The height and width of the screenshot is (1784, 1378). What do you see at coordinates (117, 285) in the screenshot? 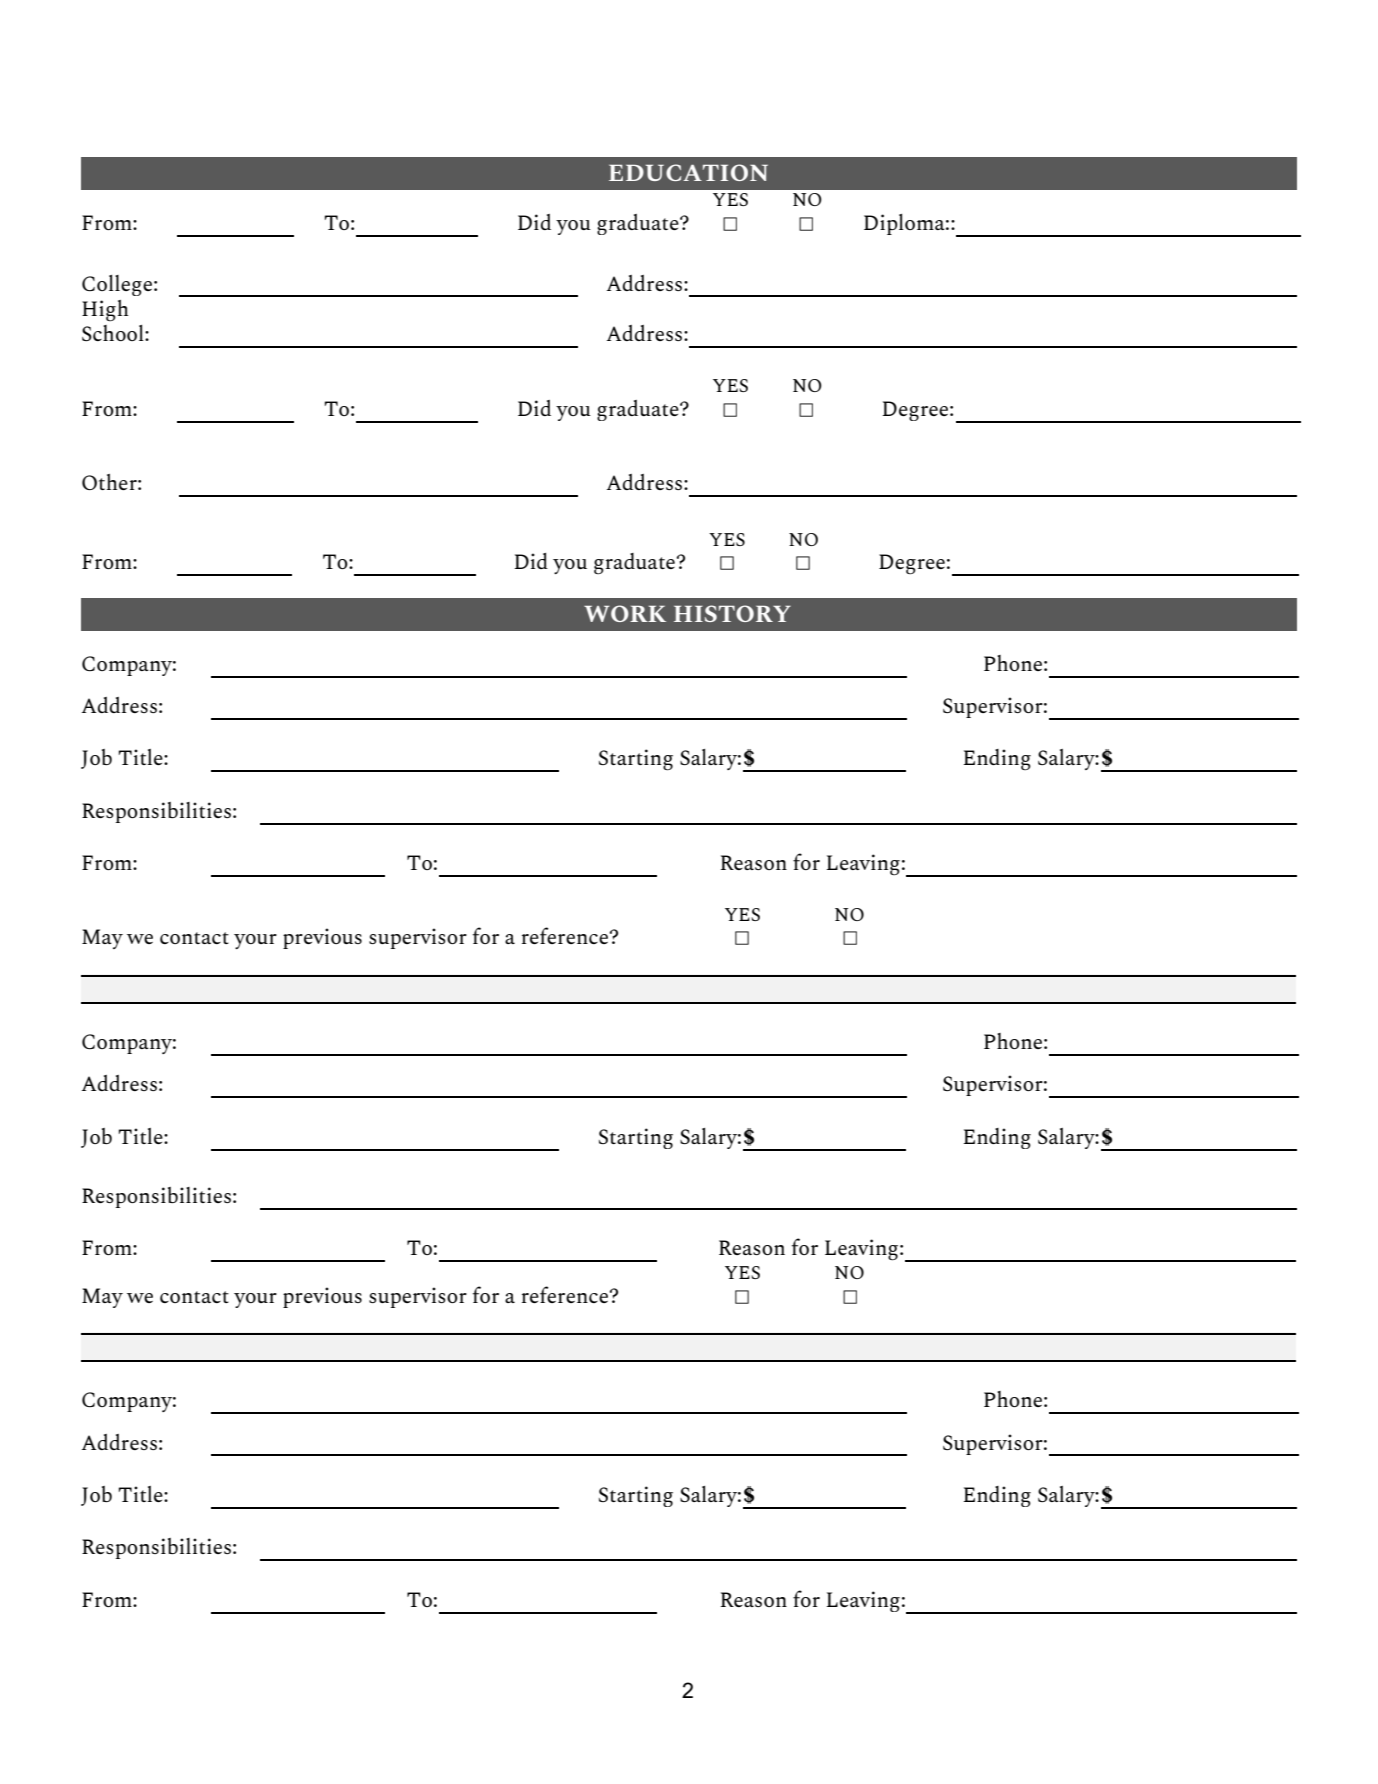
I see `College` at bounding box center [117, 285].
